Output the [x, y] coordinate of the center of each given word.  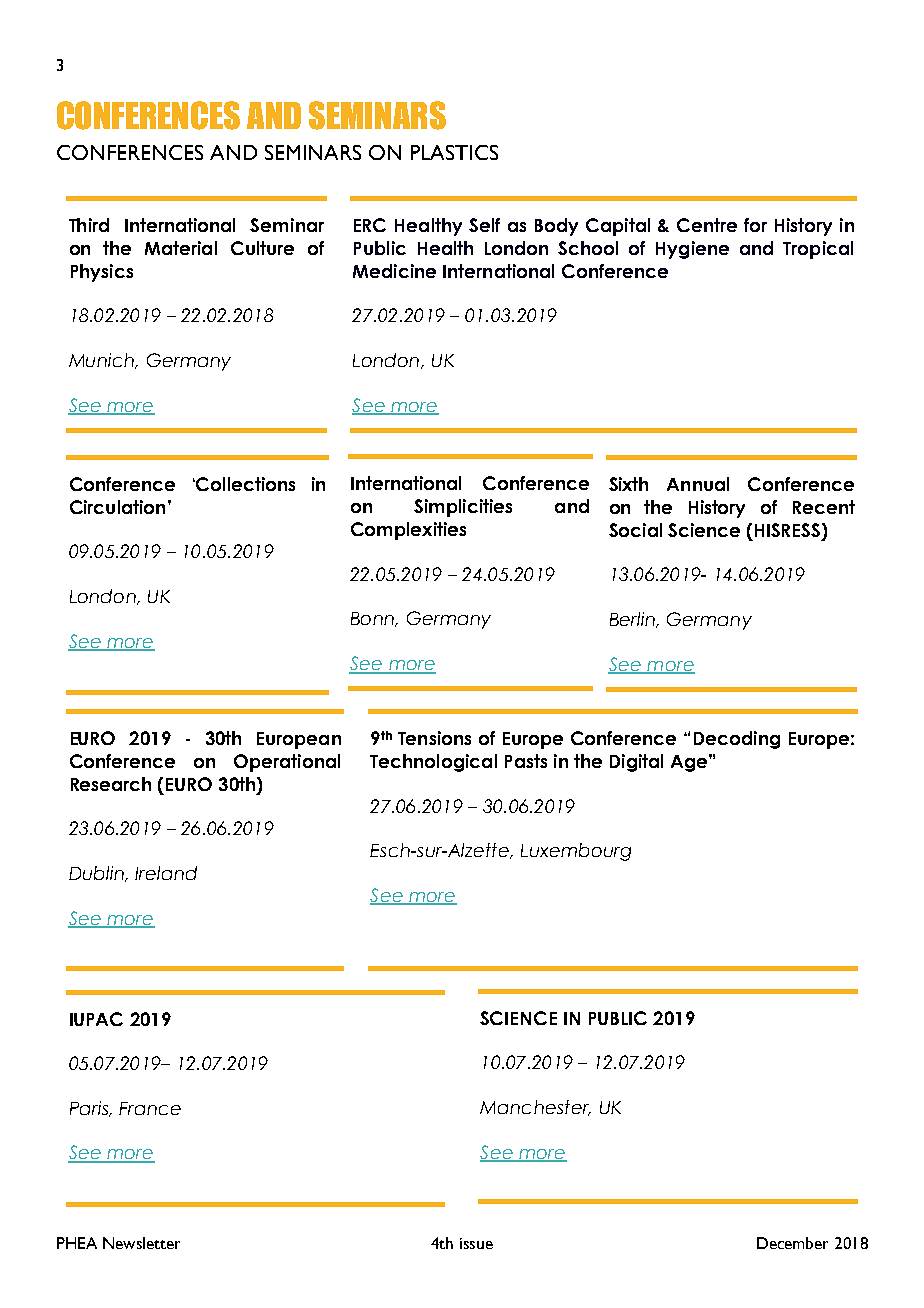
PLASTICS [454, 152]
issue [476, 1243]
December [792, 1243]
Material [181, 248]
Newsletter [141, 1243]
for [755, 225]
